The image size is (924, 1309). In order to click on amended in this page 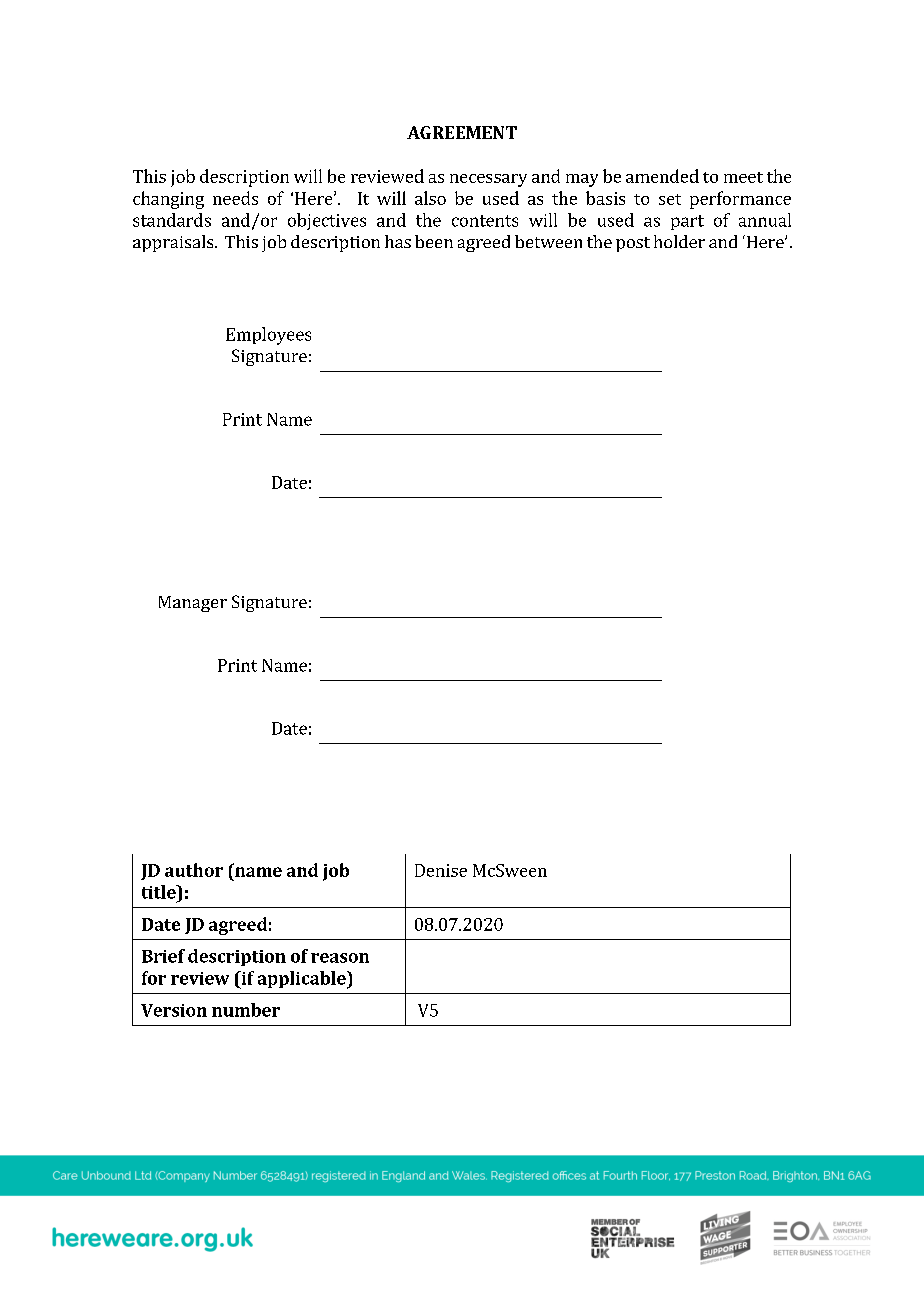, I will do `click(662, 176)`.
